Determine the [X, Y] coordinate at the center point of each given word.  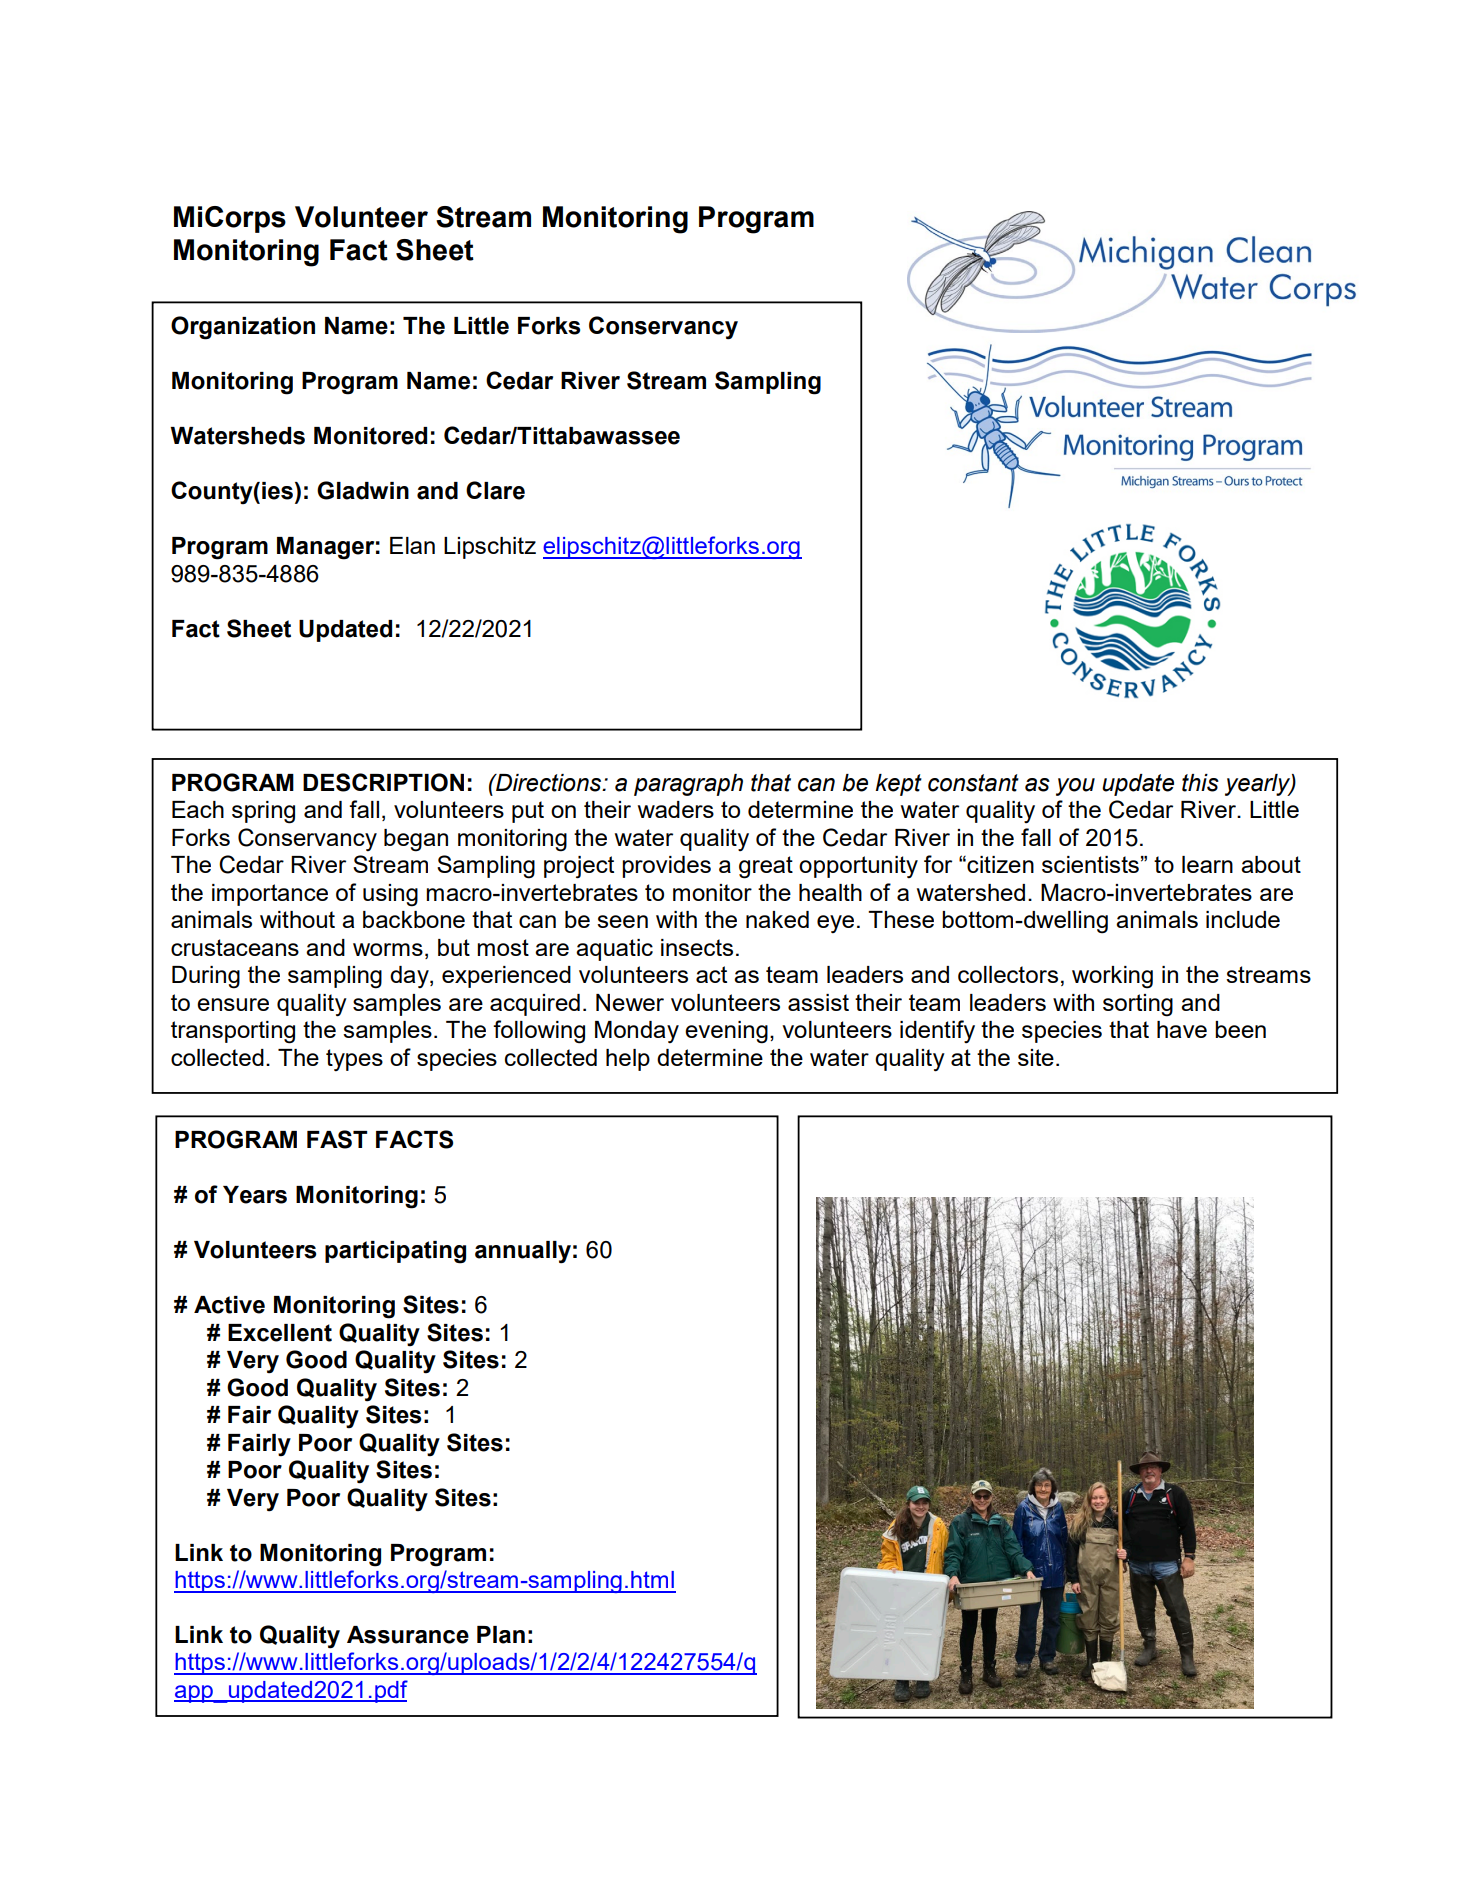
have [1182, 1029]
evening [726, 1032]
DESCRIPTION [383, 782]
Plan [501, 1635]
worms [388, 949]
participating [395, 1252]
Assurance [408, 1635]
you [1075, 787]
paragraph [688, 785]
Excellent [280, 1333]
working [1112, 977]
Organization [243, 328]
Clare [495, 490]
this [1200, 783]
